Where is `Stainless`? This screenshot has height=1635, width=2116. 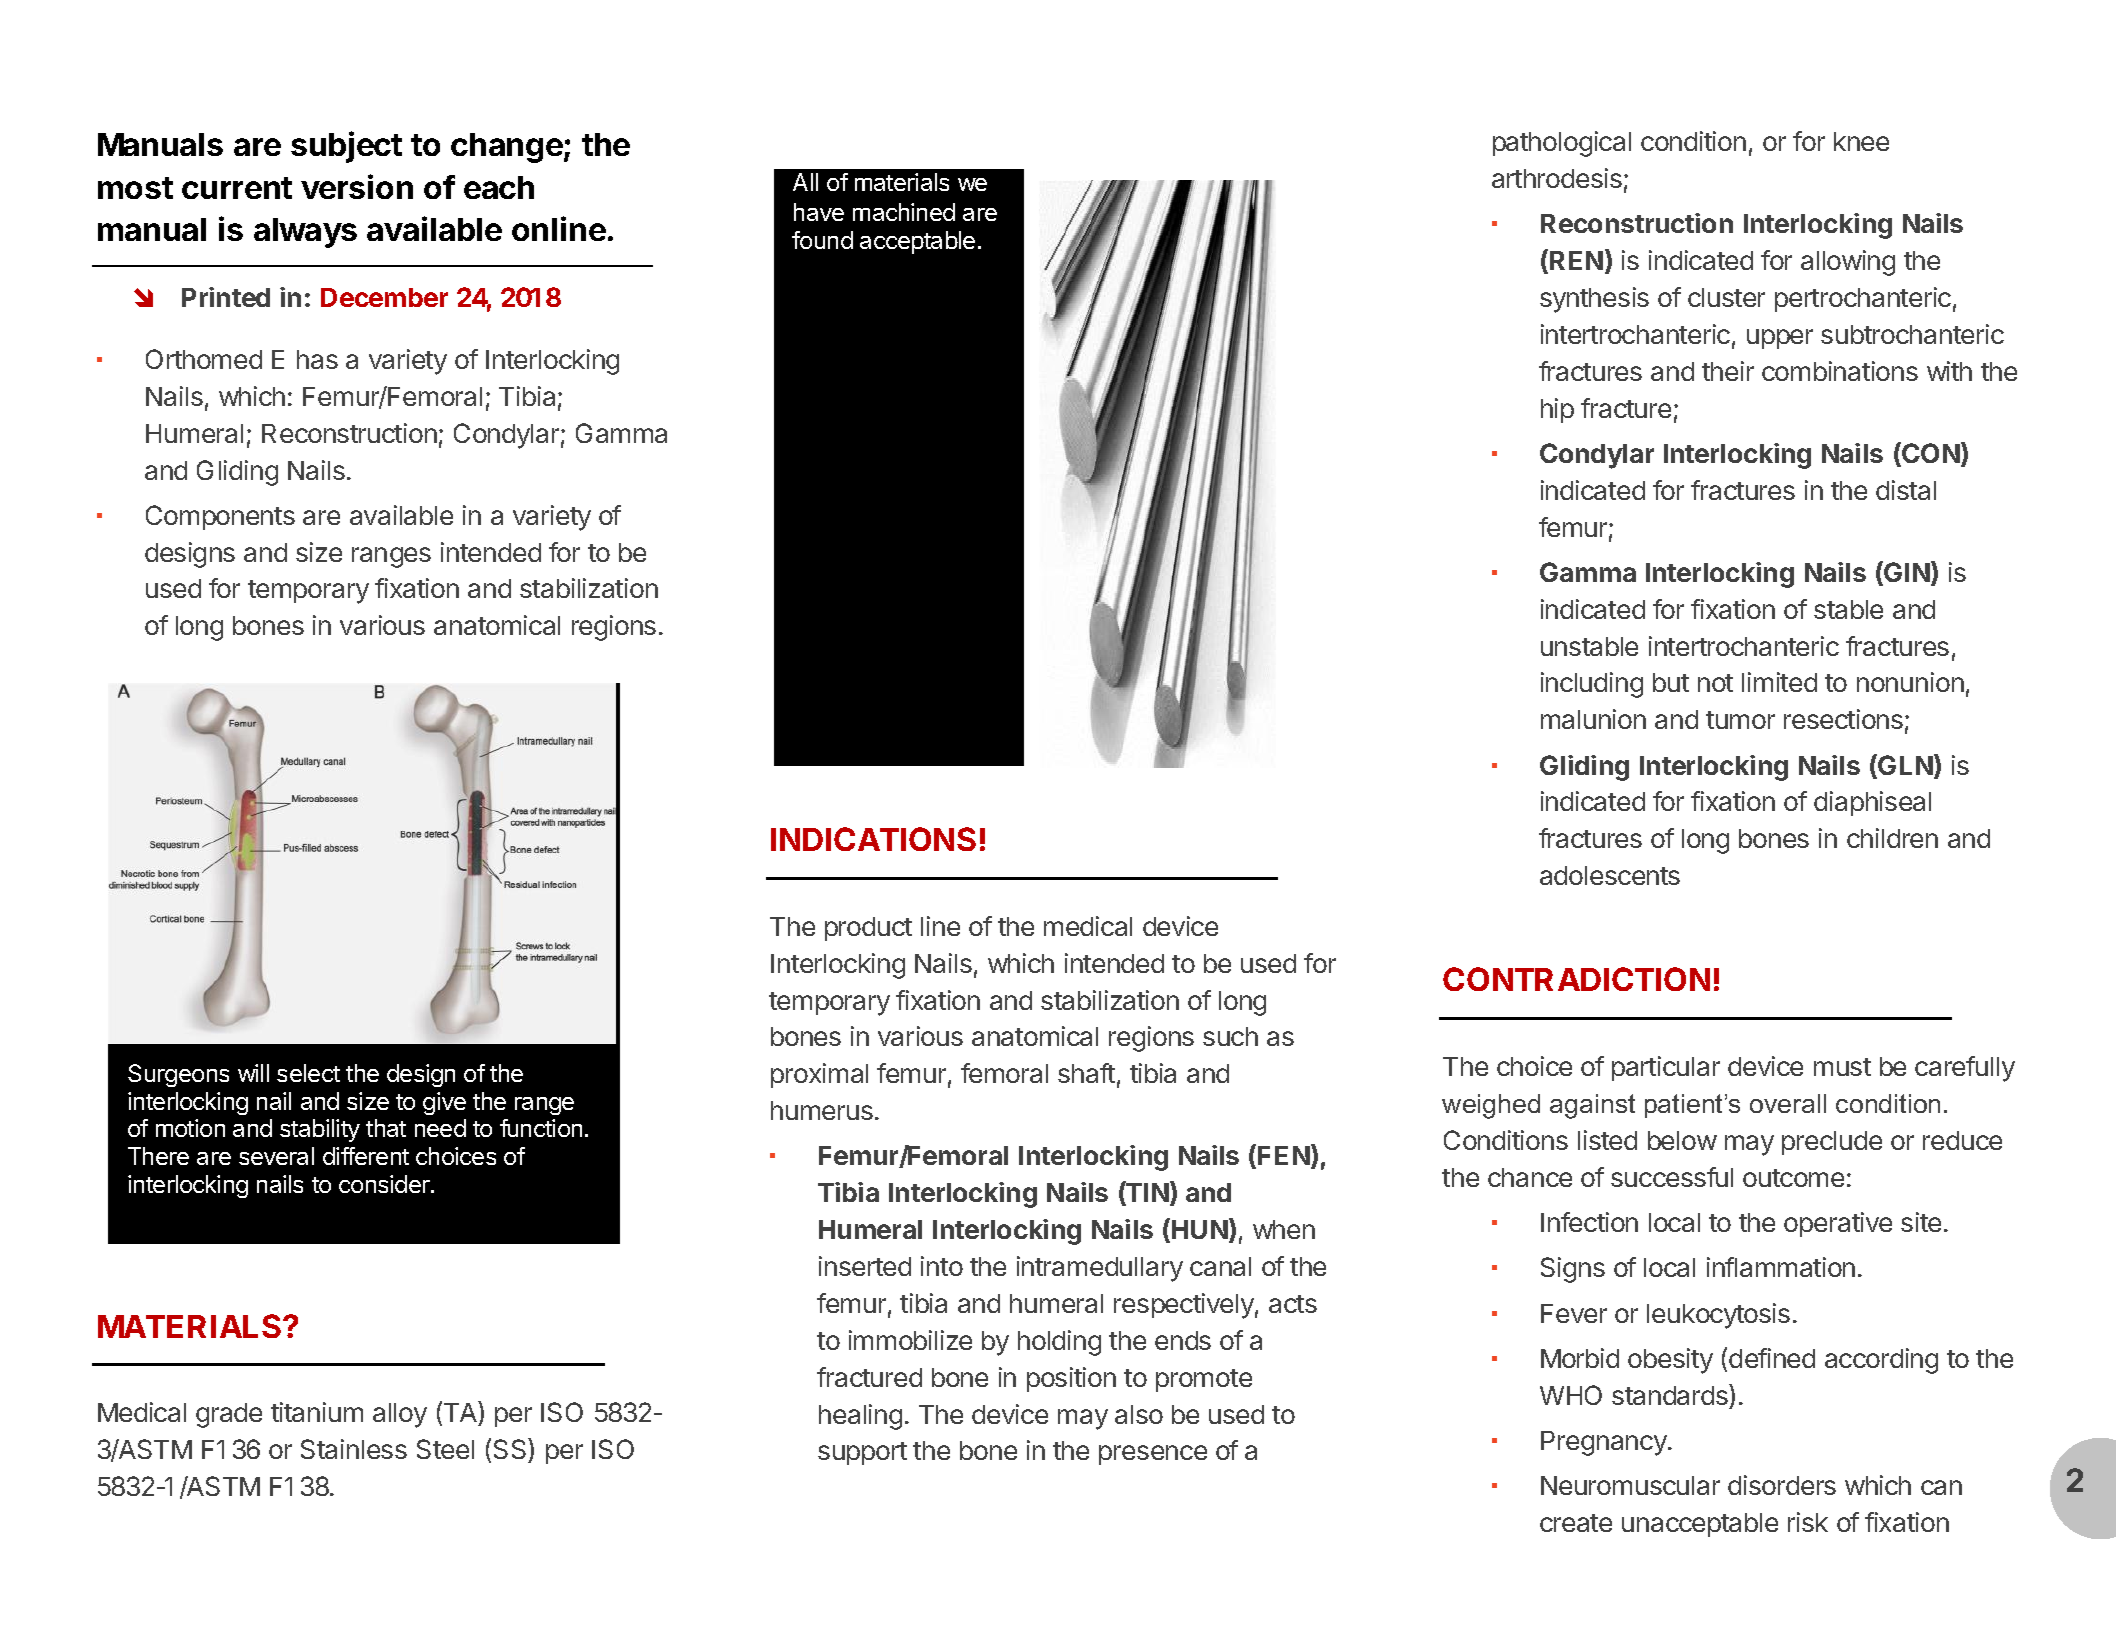 Stainless is located at coordinates (354, 1449).
